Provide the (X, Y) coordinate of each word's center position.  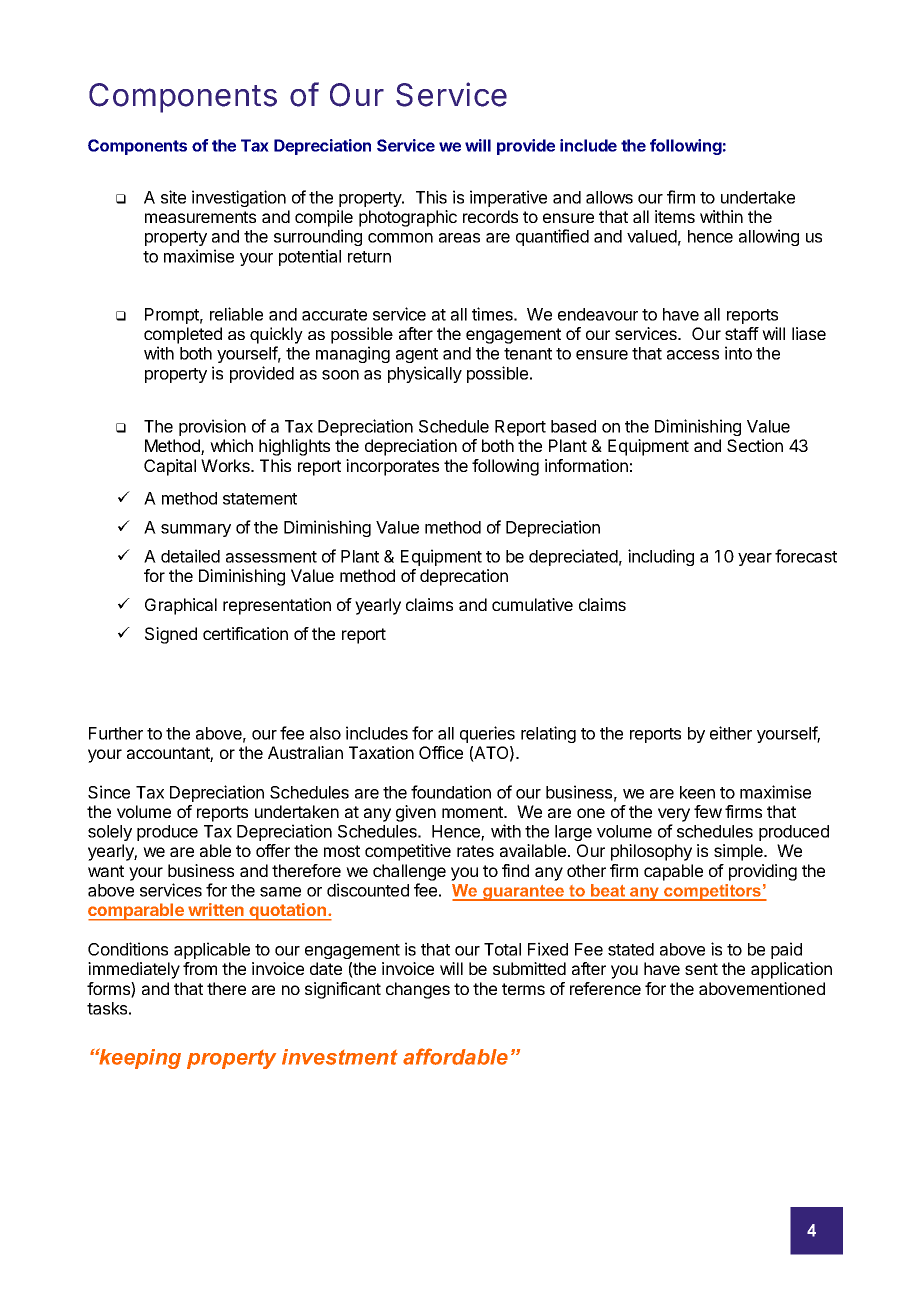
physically (425, 374)
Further (116, 733)
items (675, 216)
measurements (200, 217)
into (738, 353)
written (216, 909)
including (661, 557)
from (200, 968)
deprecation (464, 577)
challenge (409, 872)
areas (459, 238)
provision (212, 427)
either (731, 733)
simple (739, 852)
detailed (190, 556)
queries (487, 734)
